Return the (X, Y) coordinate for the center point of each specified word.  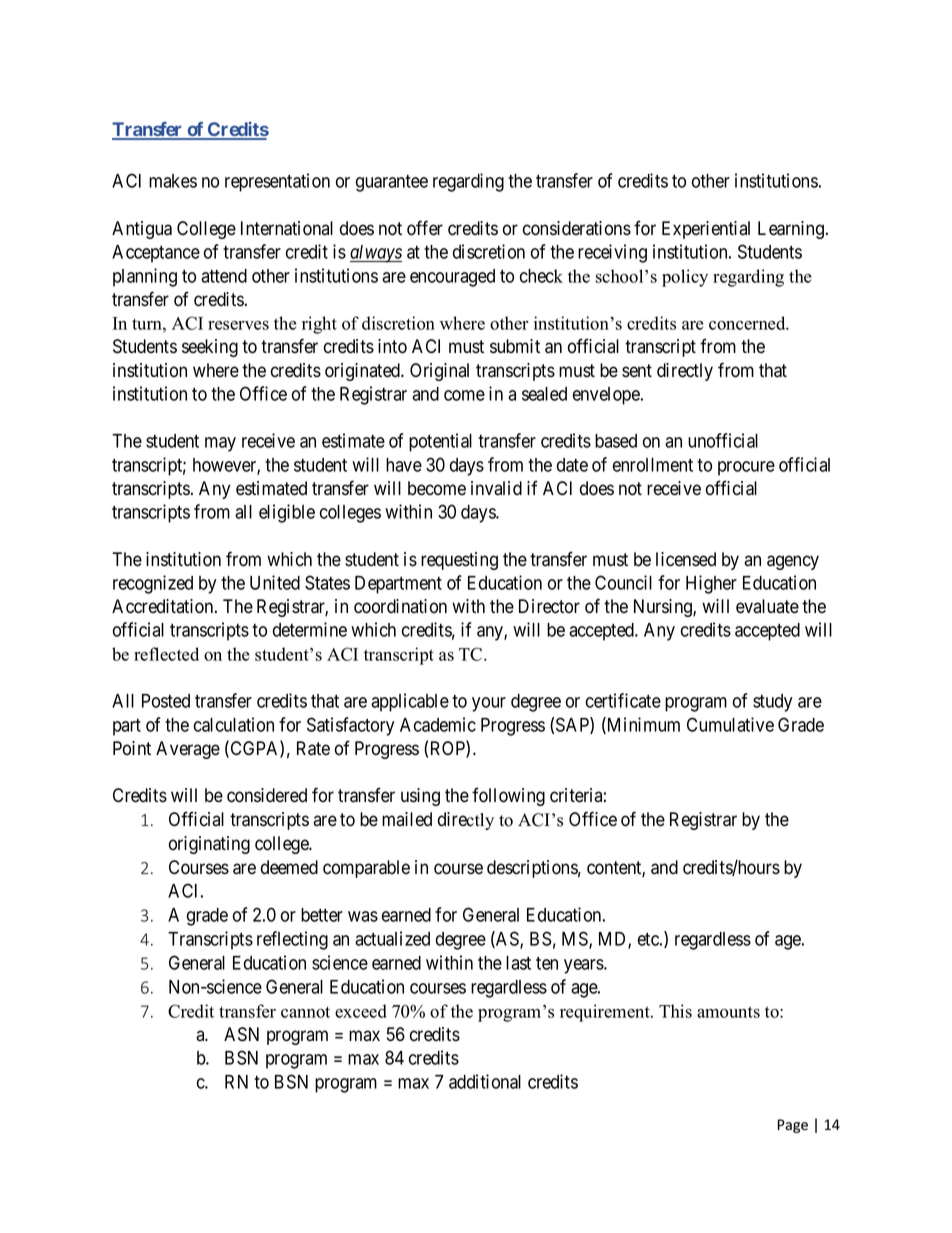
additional (485, 1081)
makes (173, 181)
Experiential (706, 230)
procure (746, 468)
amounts (728, 1012)
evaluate (767, 606)
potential (440, 442)
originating (209, 845)
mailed (407, 819)
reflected (166, 654)
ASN (241, 1034)
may (220, 444)
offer (425, 228)
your (489, 704)
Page (793, 1126)
